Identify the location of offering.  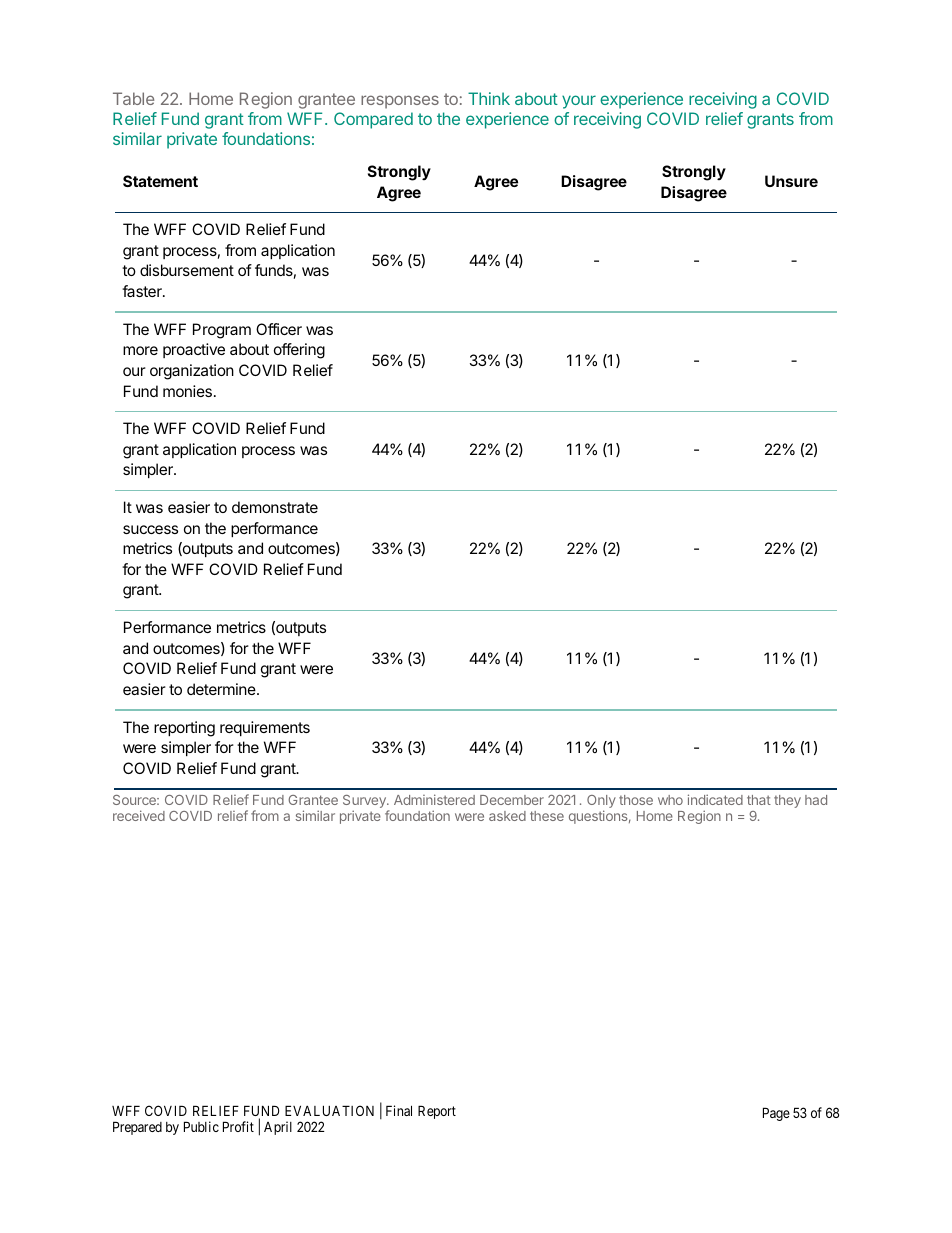
(299, 351).
